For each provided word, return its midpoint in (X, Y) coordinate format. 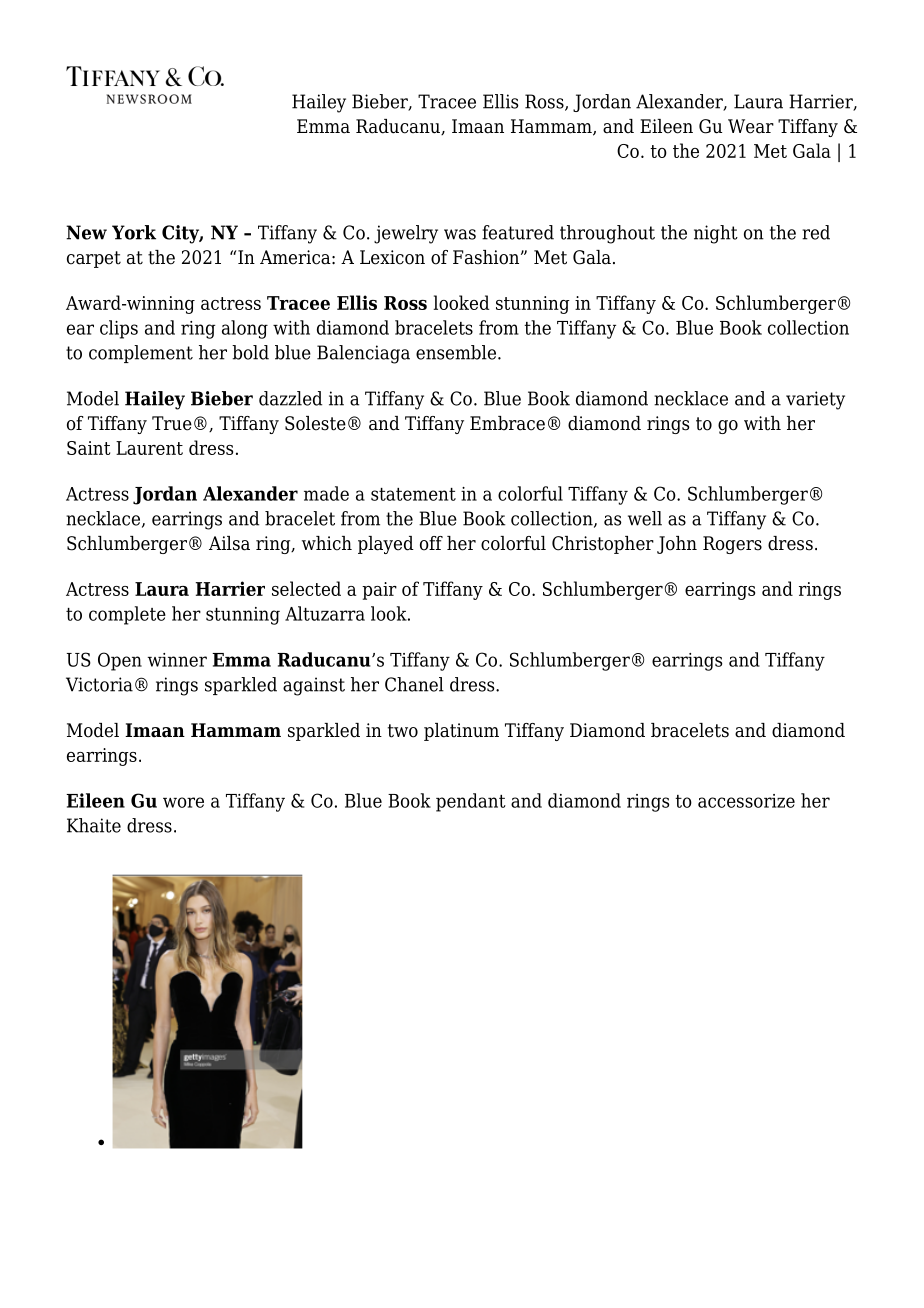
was (460, 234)
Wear (751, 126)
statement (413, 494)
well (645, 518)
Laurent (149, 448)
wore (183, 802)
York (134, 232)
